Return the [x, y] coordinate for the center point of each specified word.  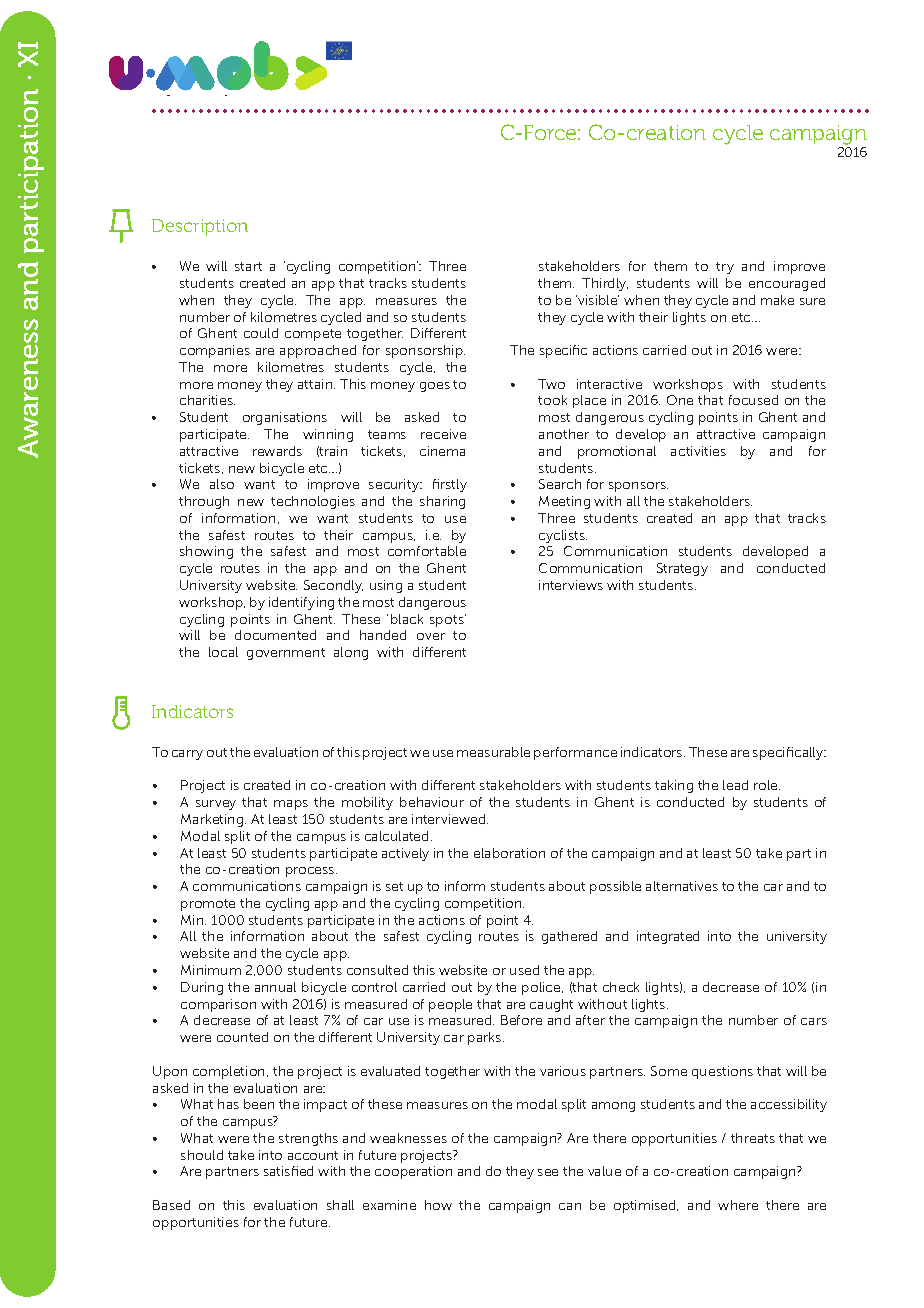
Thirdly [605, 284]
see [548, 1172]
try [725, 268]
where [738, 1205]
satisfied [288, 1171]
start [248, 266]
